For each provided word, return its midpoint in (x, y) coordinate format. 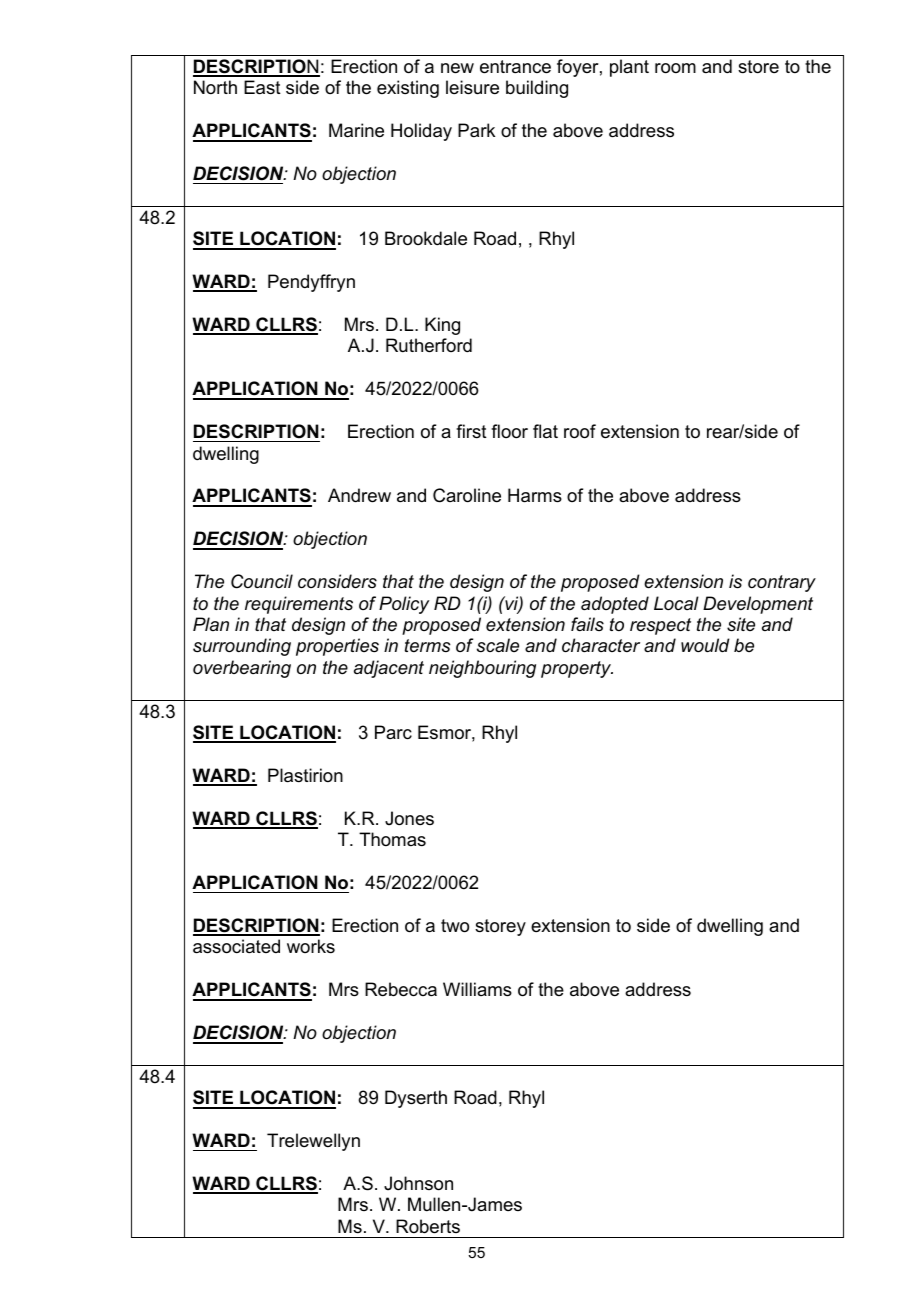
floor (509, 431)
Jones (409, 818)
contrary (782, 583)
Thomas (392, 839)
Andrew (359, 495)
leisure (472, 87)
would (705, 645)
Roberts (428, 1226)
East (262, 87)
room (675, 68)
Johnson (418, 1183)
